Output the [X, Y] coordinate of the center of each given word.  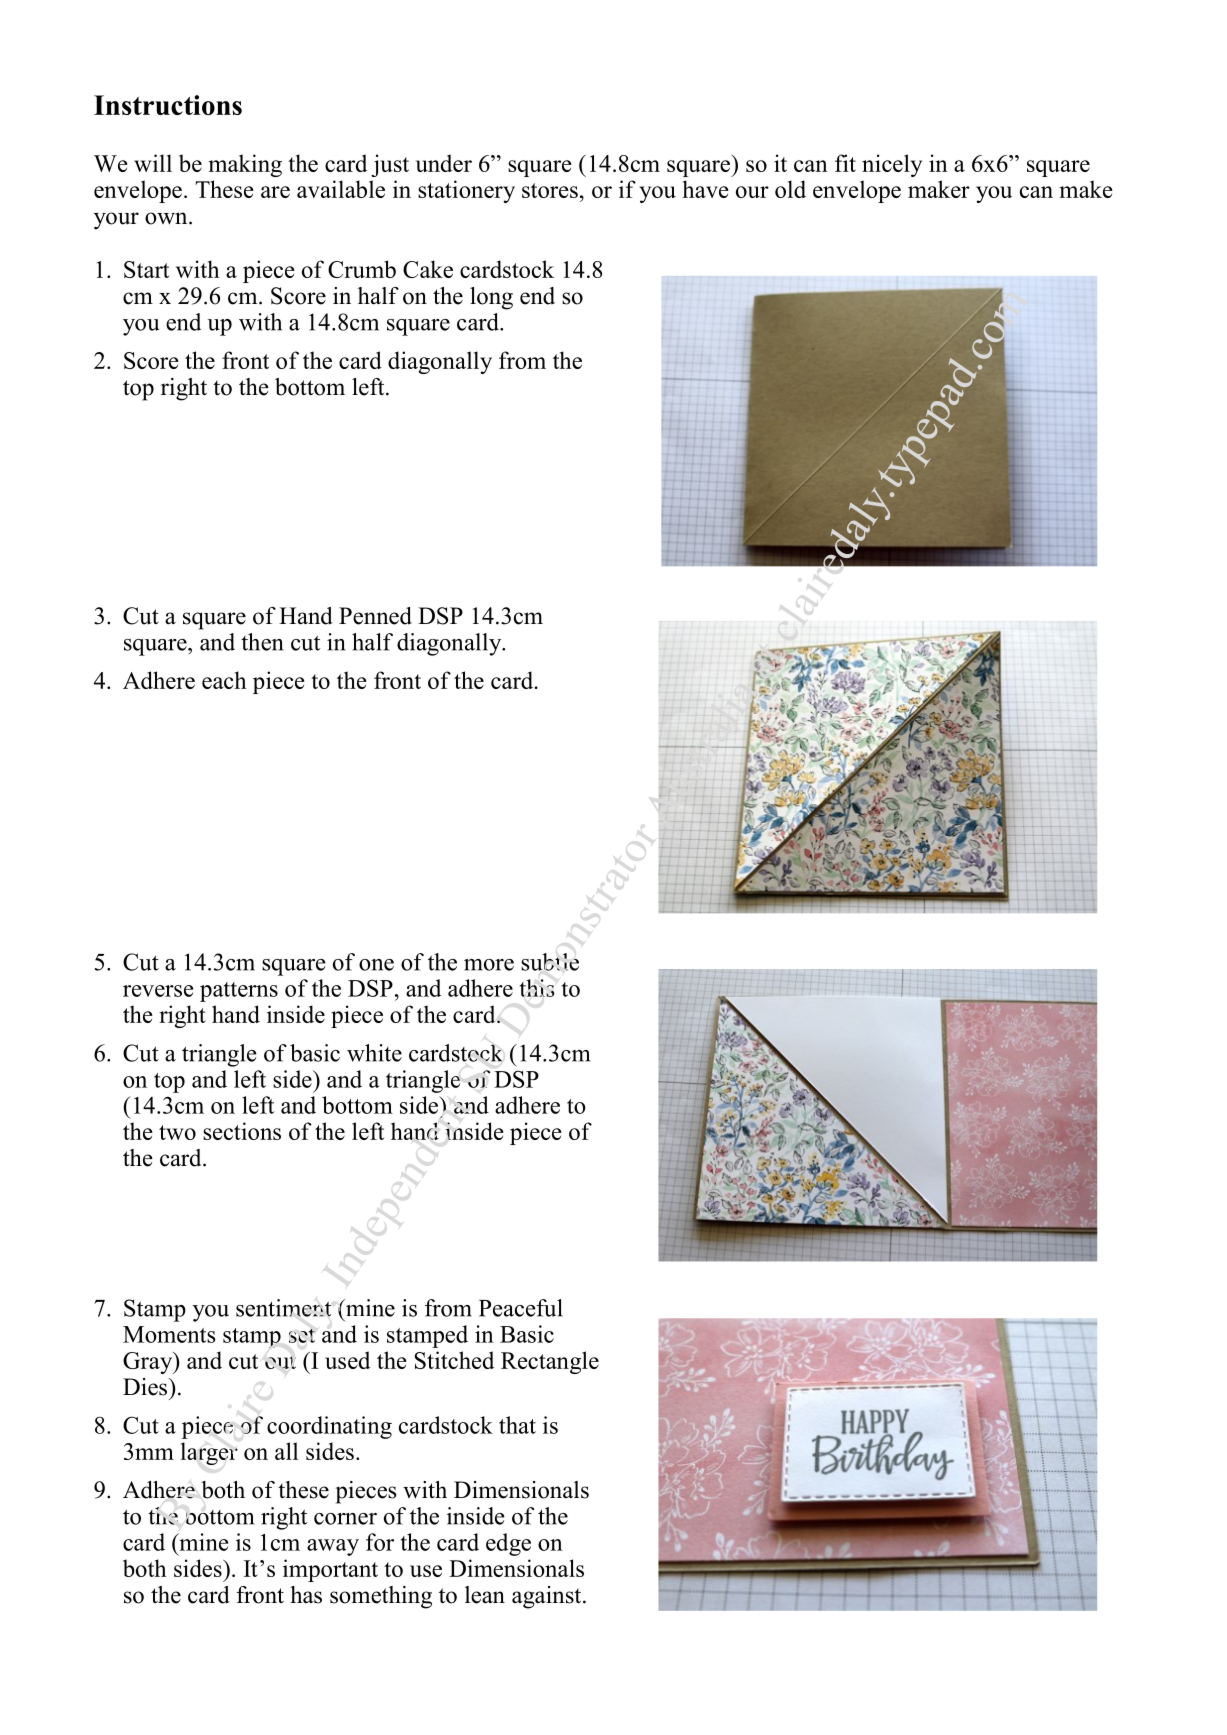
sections [242, 1131]
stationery [466, 191]
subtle [550, 962]
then [262, 642]
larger [209, 1453]
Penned [375, 616]
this [537, 988]
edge [508, 1544]
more [489, 965]
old [790, 189]
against [548, 1597]
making [245, 165]
